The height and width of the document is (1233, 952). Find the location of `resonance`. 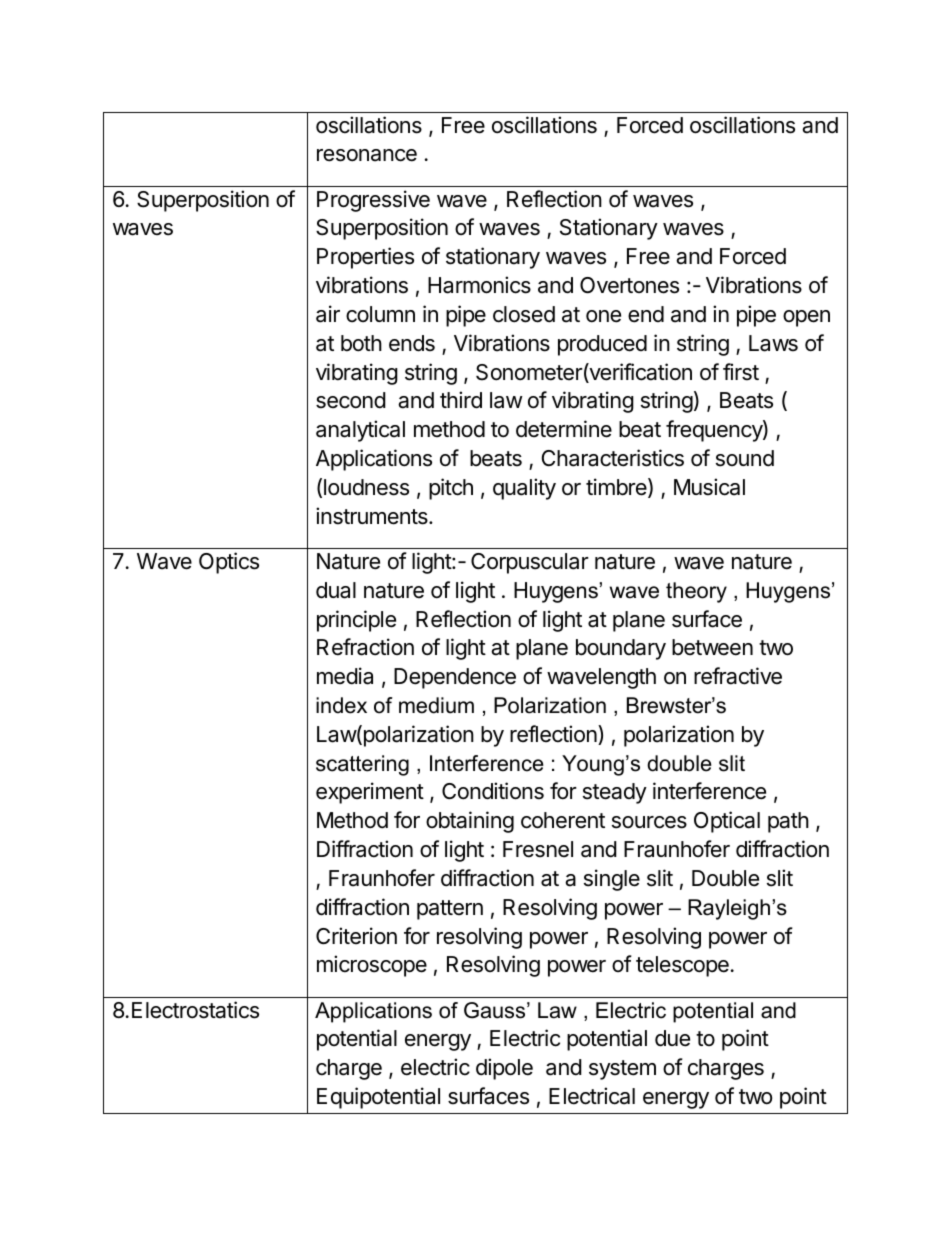

resonance is located at coordinates (367, 155).
